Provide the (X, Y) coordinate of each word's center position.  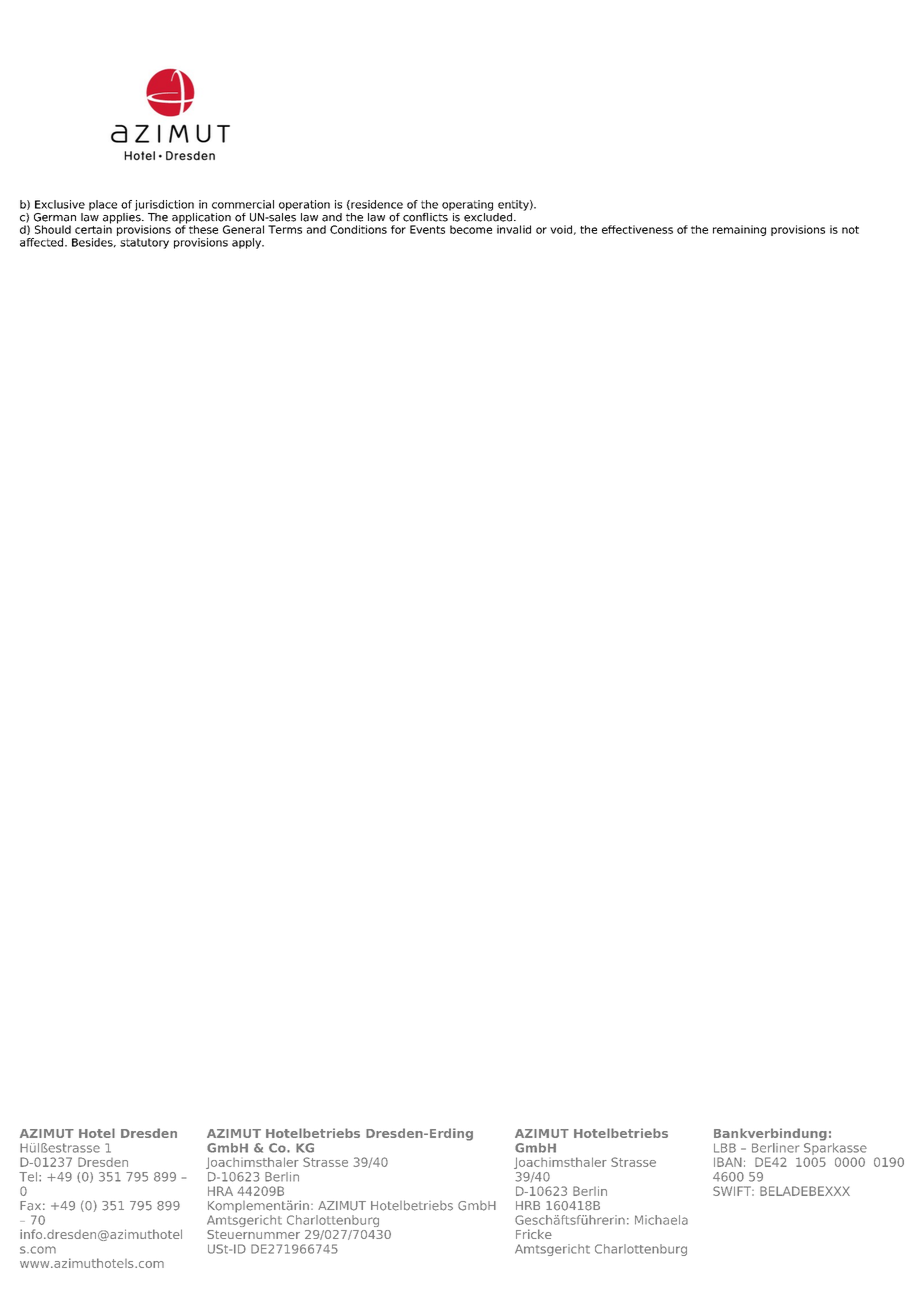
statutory (144, 243)
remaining (739, 230)
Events (427, 229)
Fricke (534, 1234)
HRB (528, 1205)
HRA (220, 1191)
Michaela (661, 1220)
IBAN (728, 1162)
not (850, 230)
